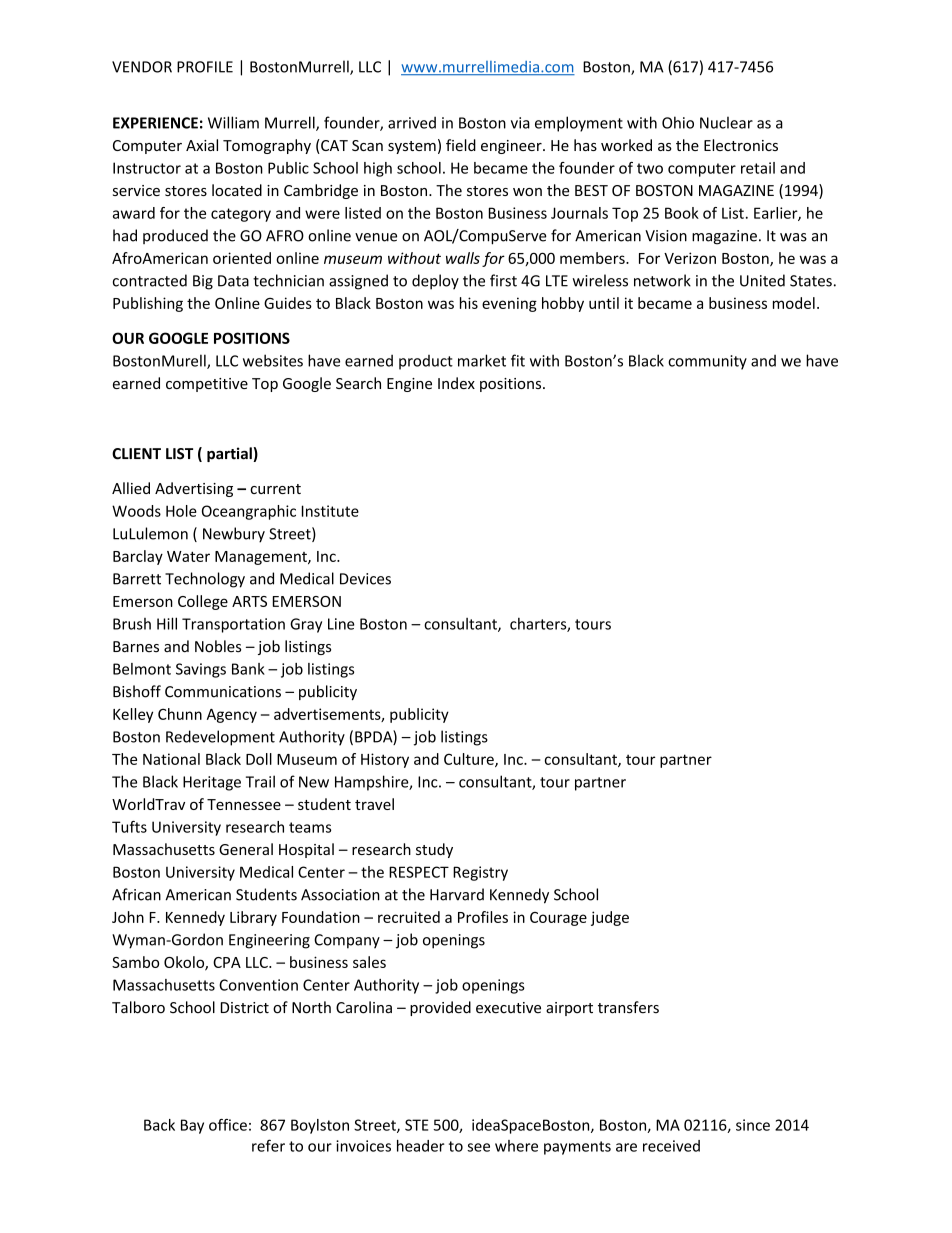  I want to click on header, so click(421, 1146).
